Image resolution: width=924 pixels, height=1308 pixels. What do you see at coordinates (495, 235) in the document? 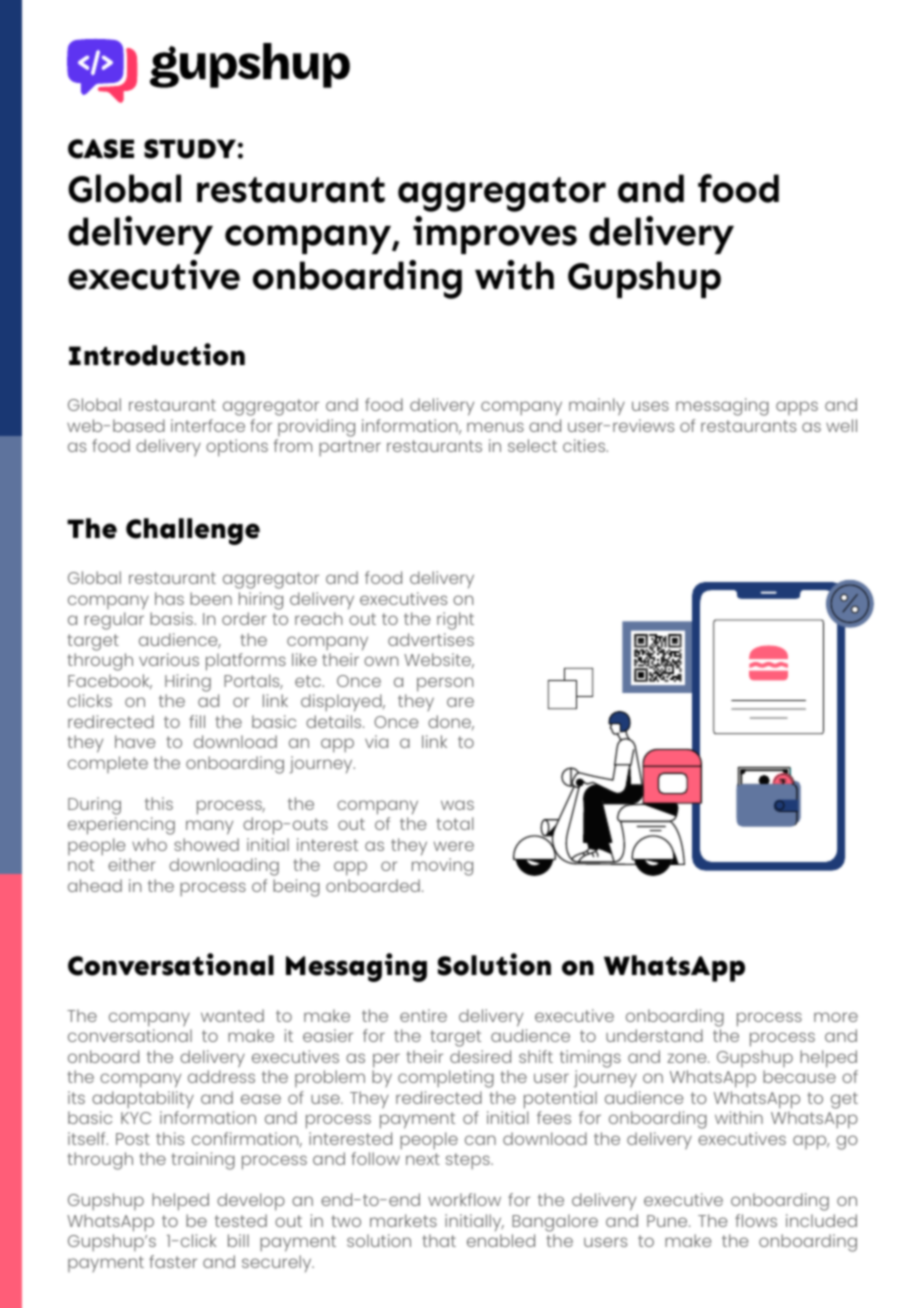
I see `improves` at bounding box center [495, 235].
